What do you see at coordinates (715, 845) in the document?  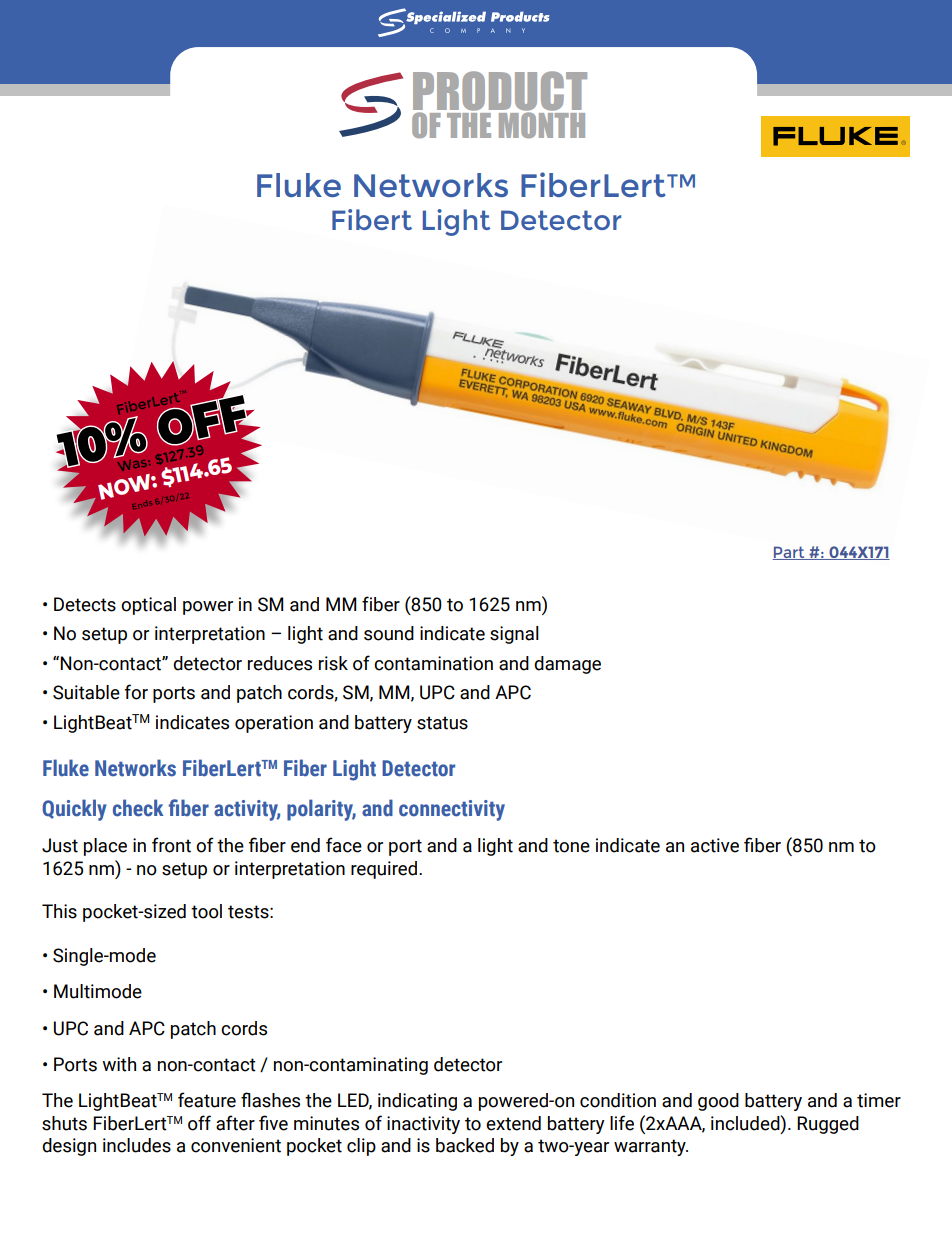 I see `active` at bounding box center [715, 845].
